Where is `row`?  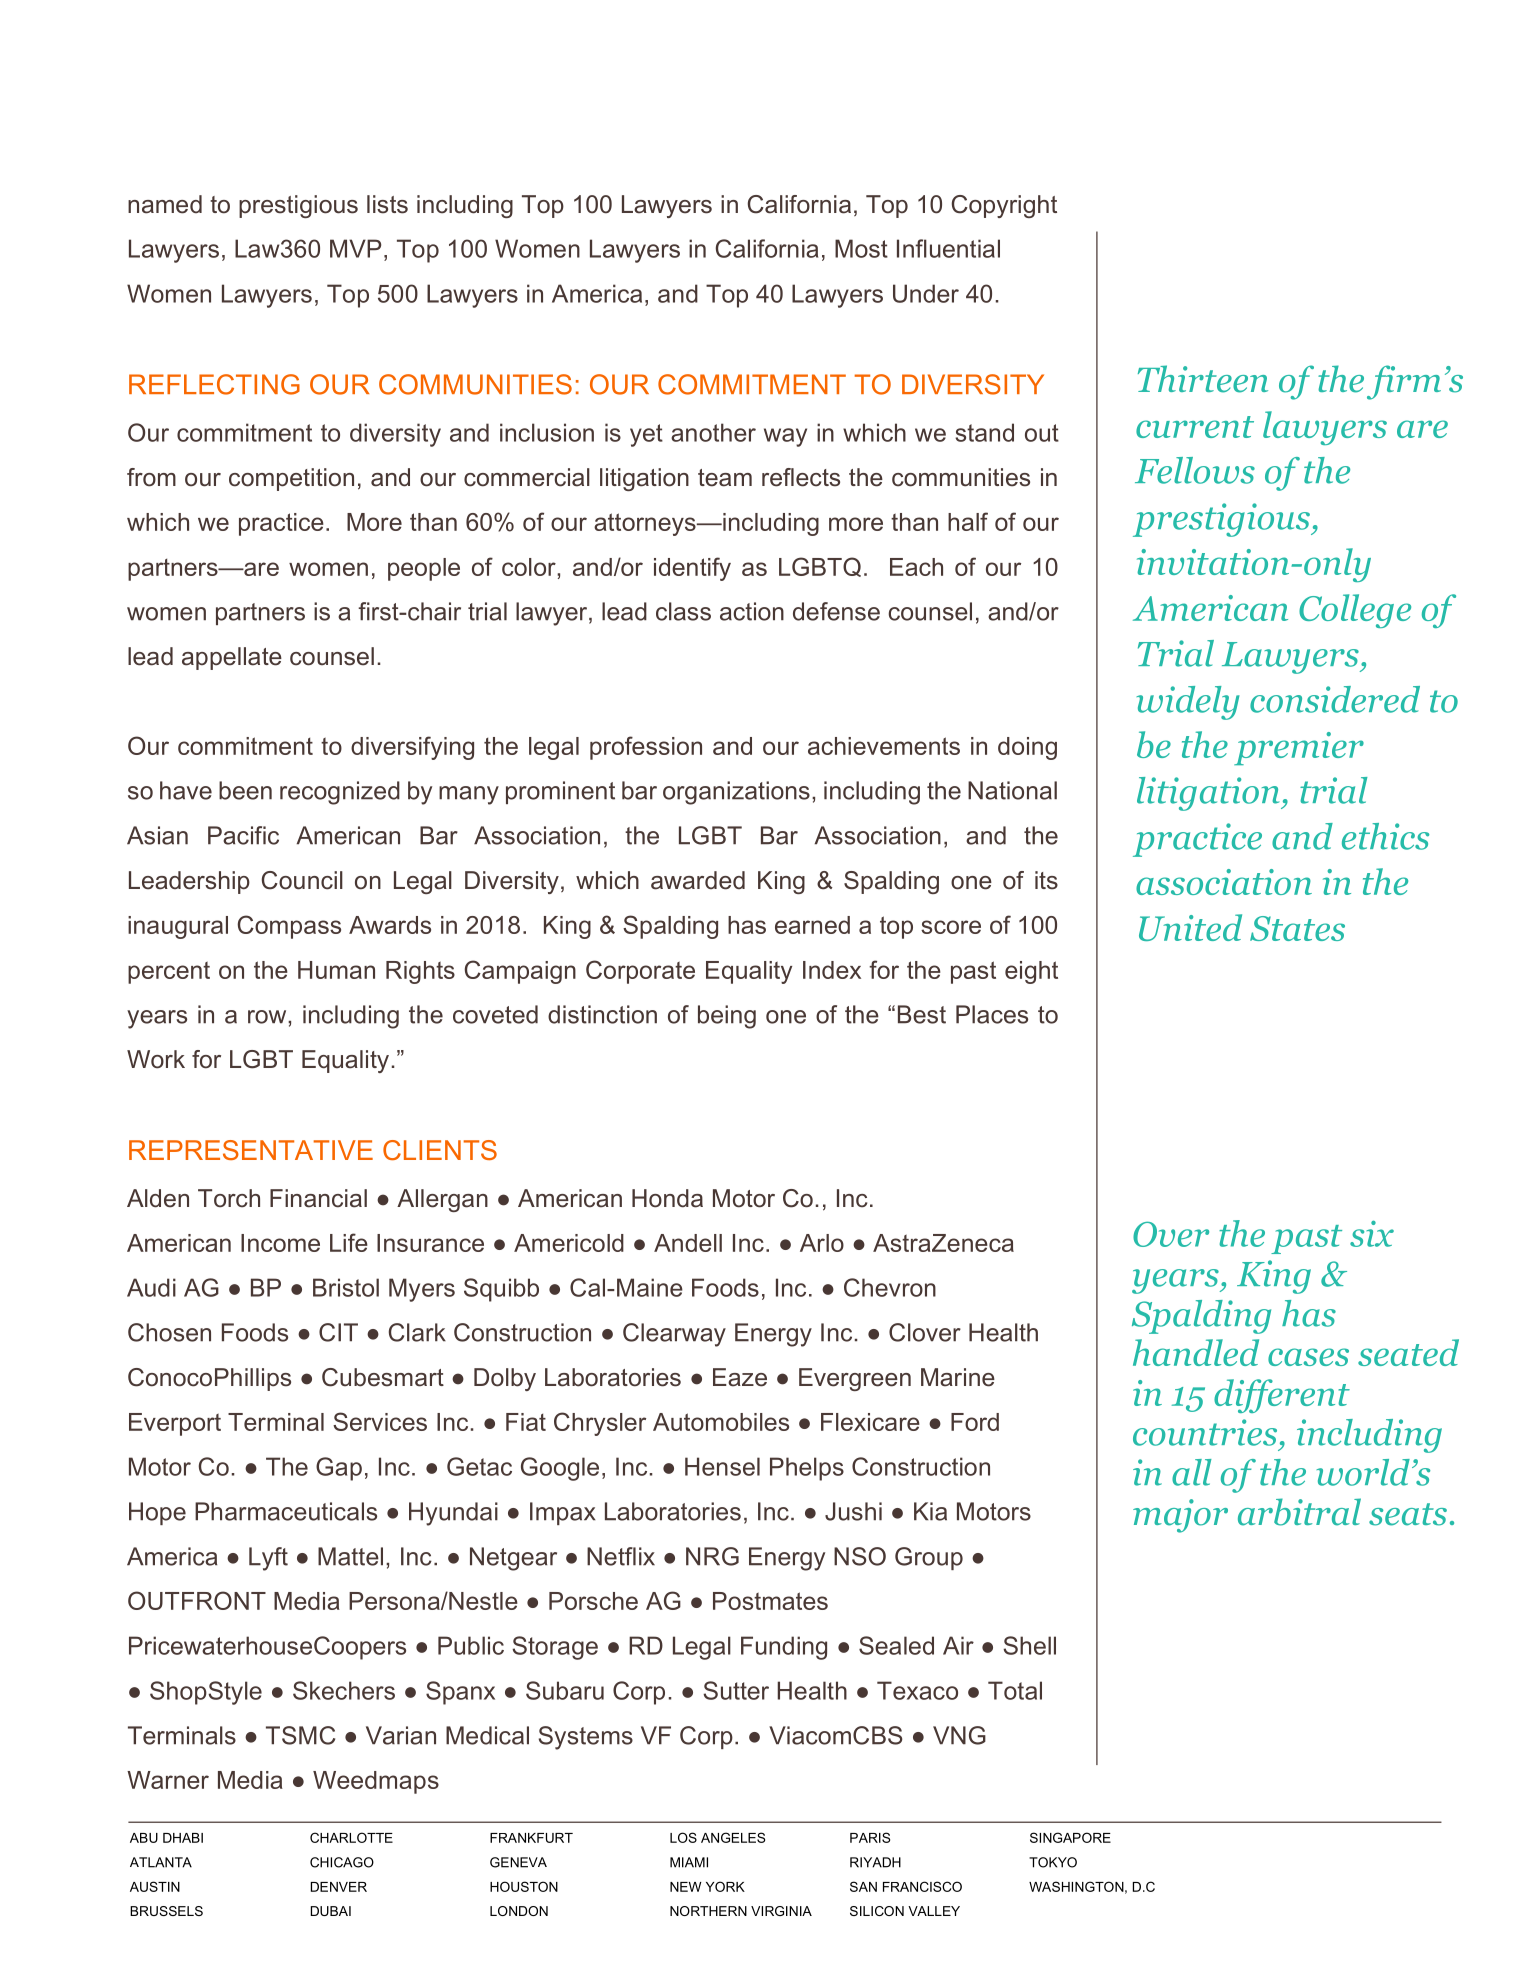 row is located at coordinates (268, 1017).
